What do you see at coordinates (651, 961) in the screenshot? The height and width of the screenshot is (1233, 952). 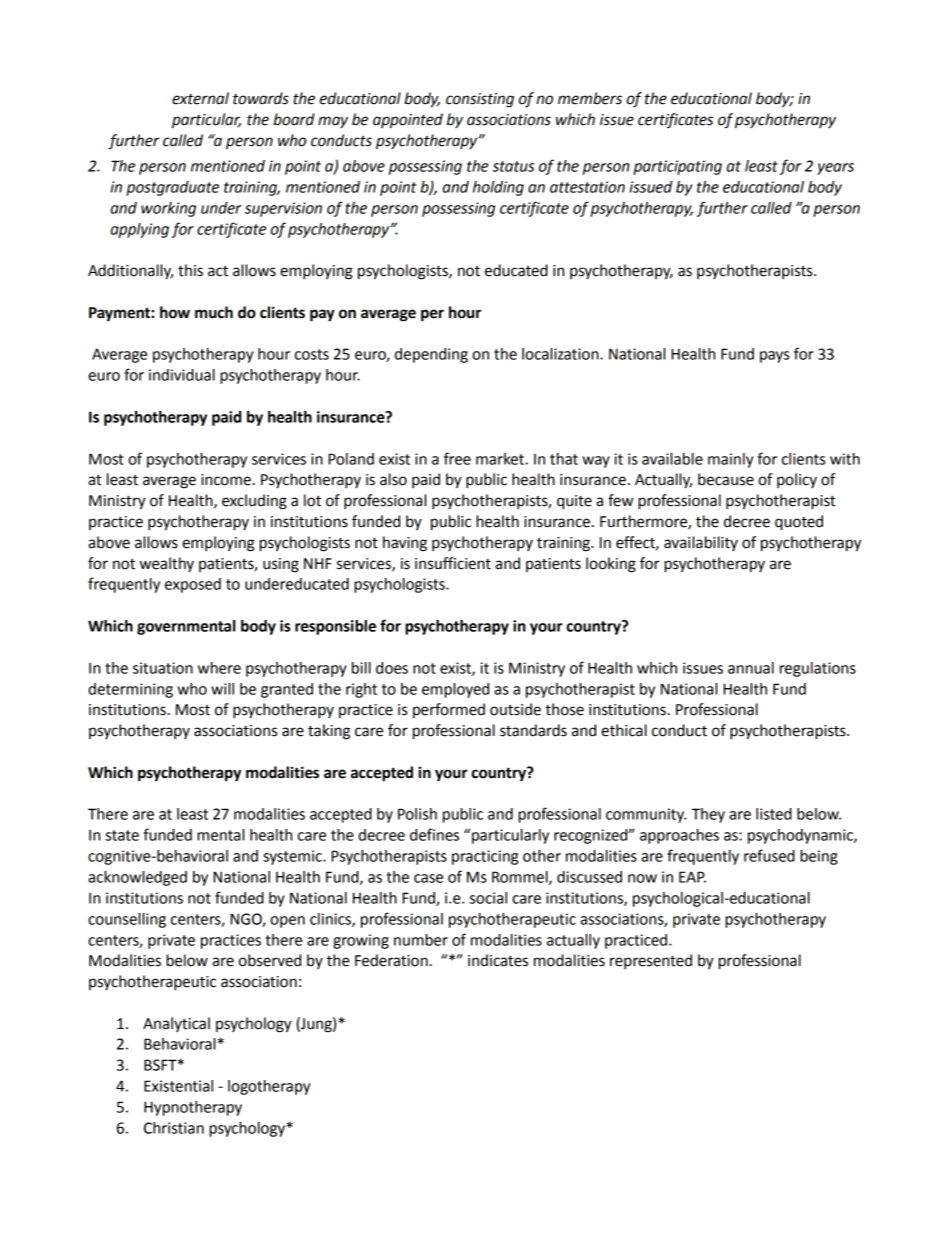 I see `represented` at bounding box center [651, 961].
